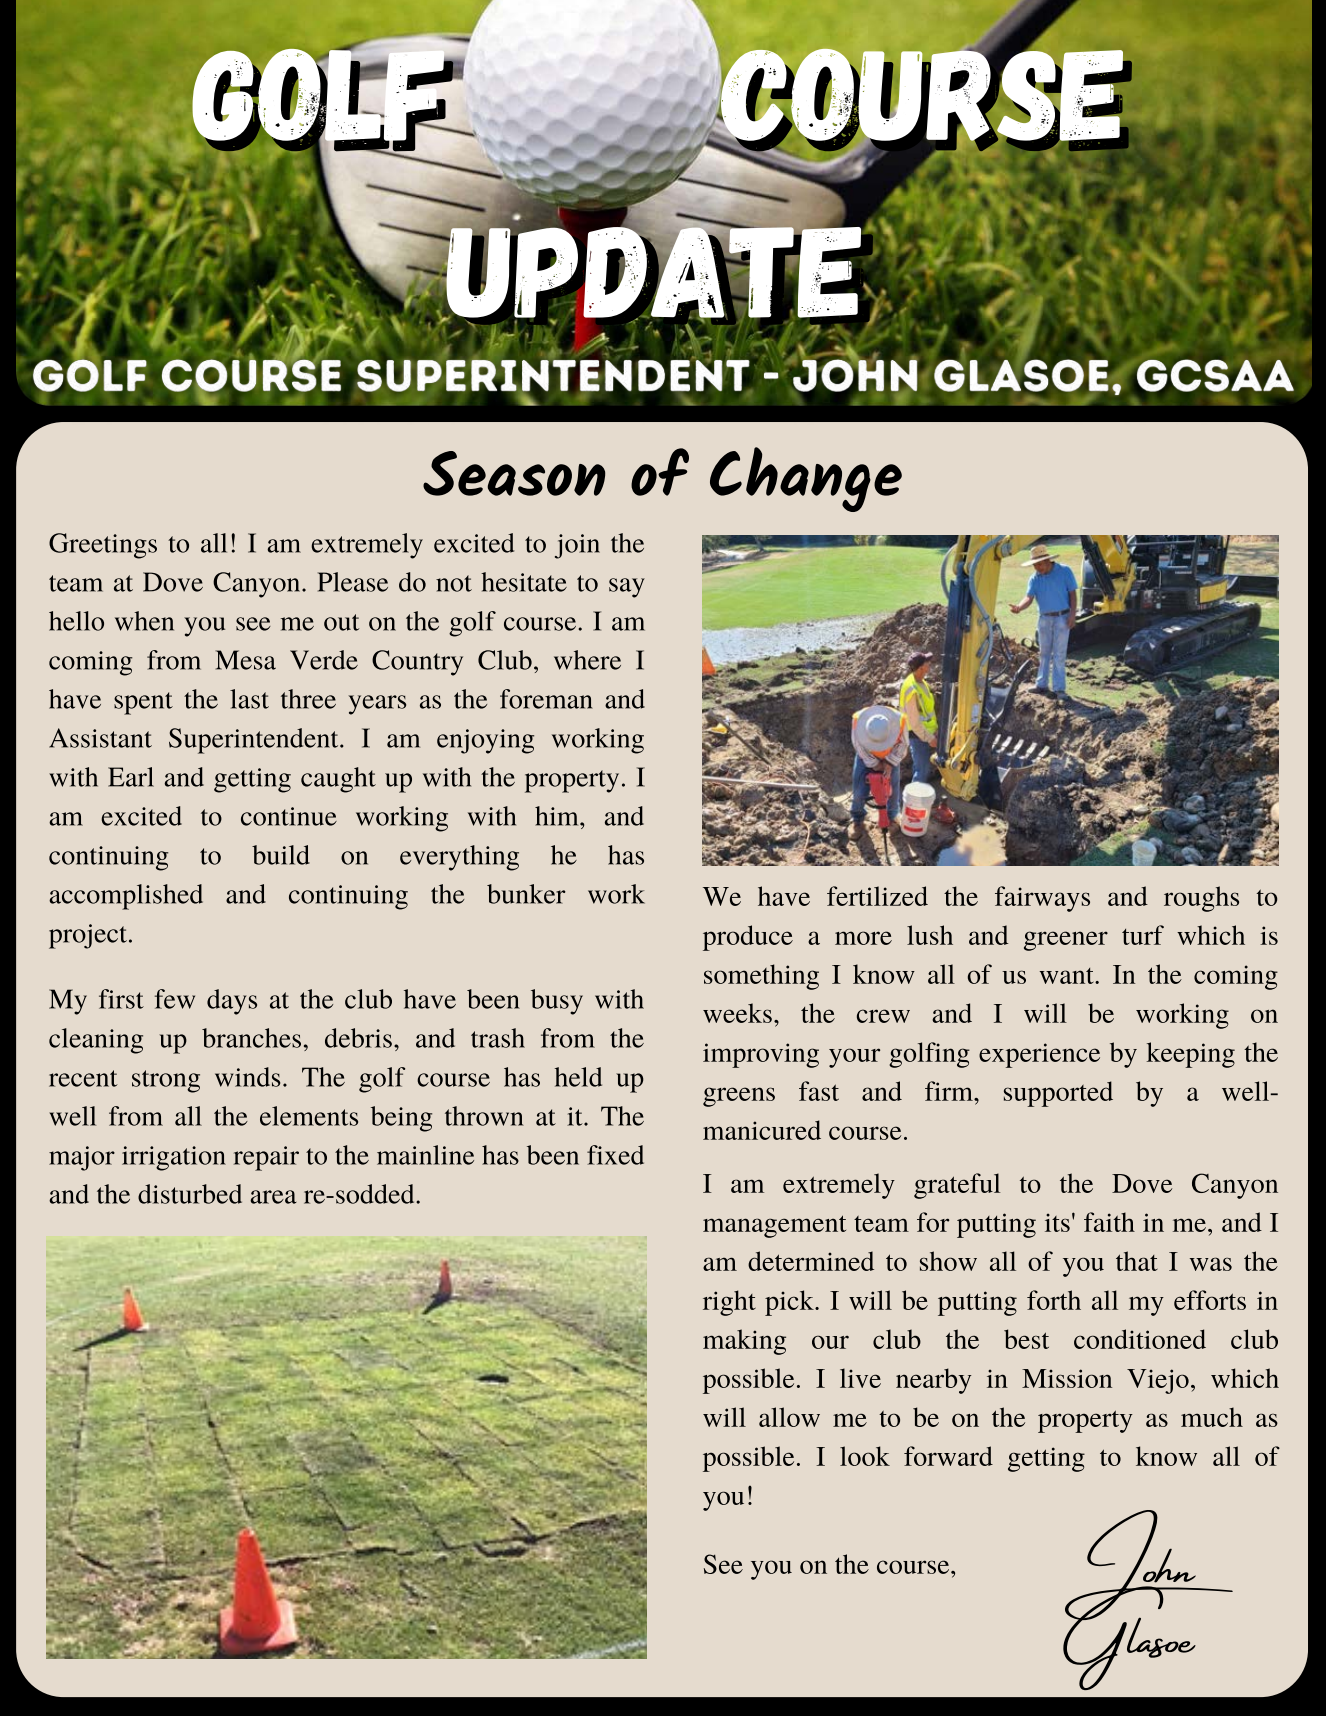 Image resolution: width=1326 pixels, height=1716 pixels. Describe the element at coordinates (865, 1456) in the screenshot. I see `look` at that location.
